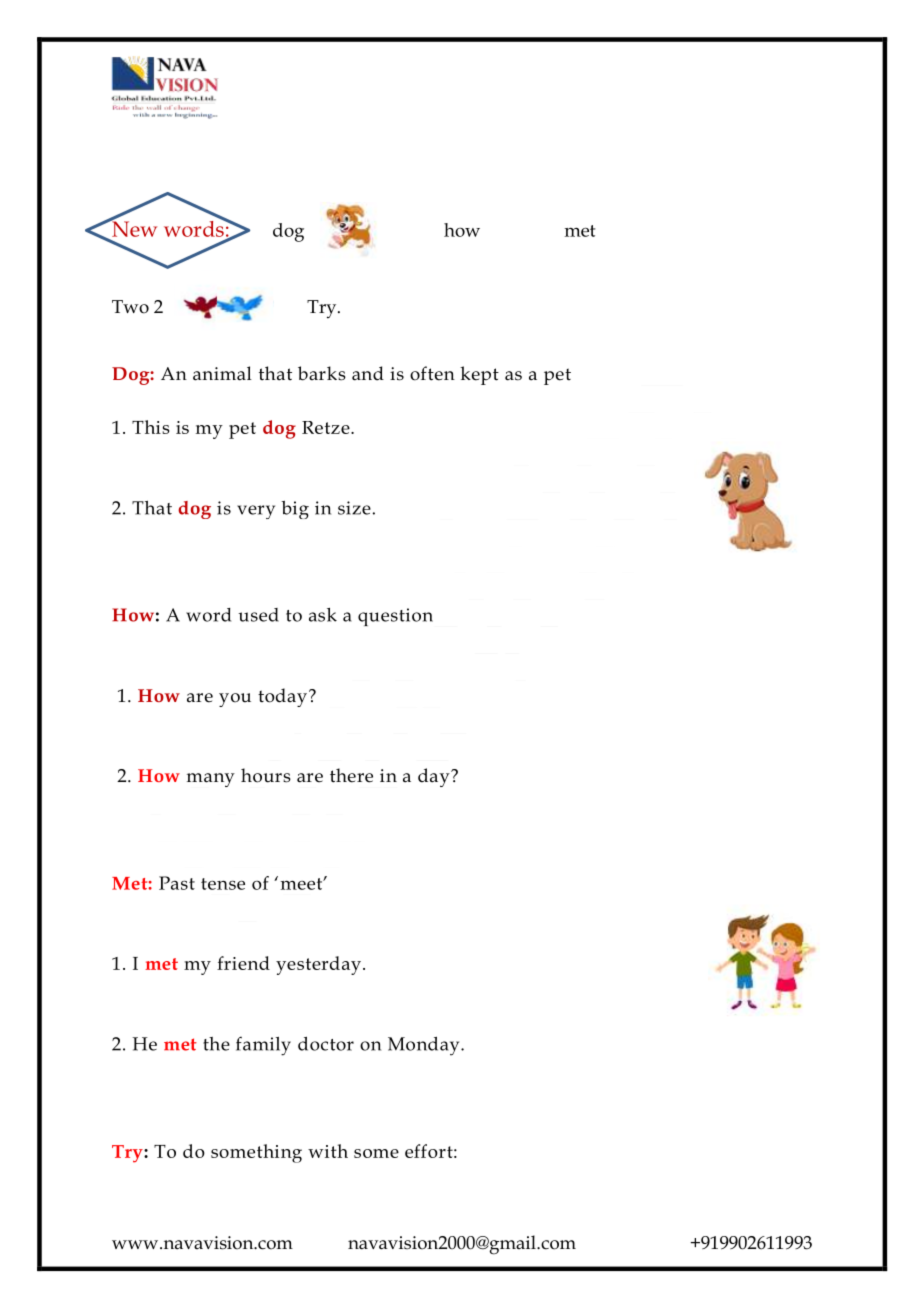  What do you see at coordinates (211, 780) in the screenshot?
I see `many` at bounding box center [211, 780].
